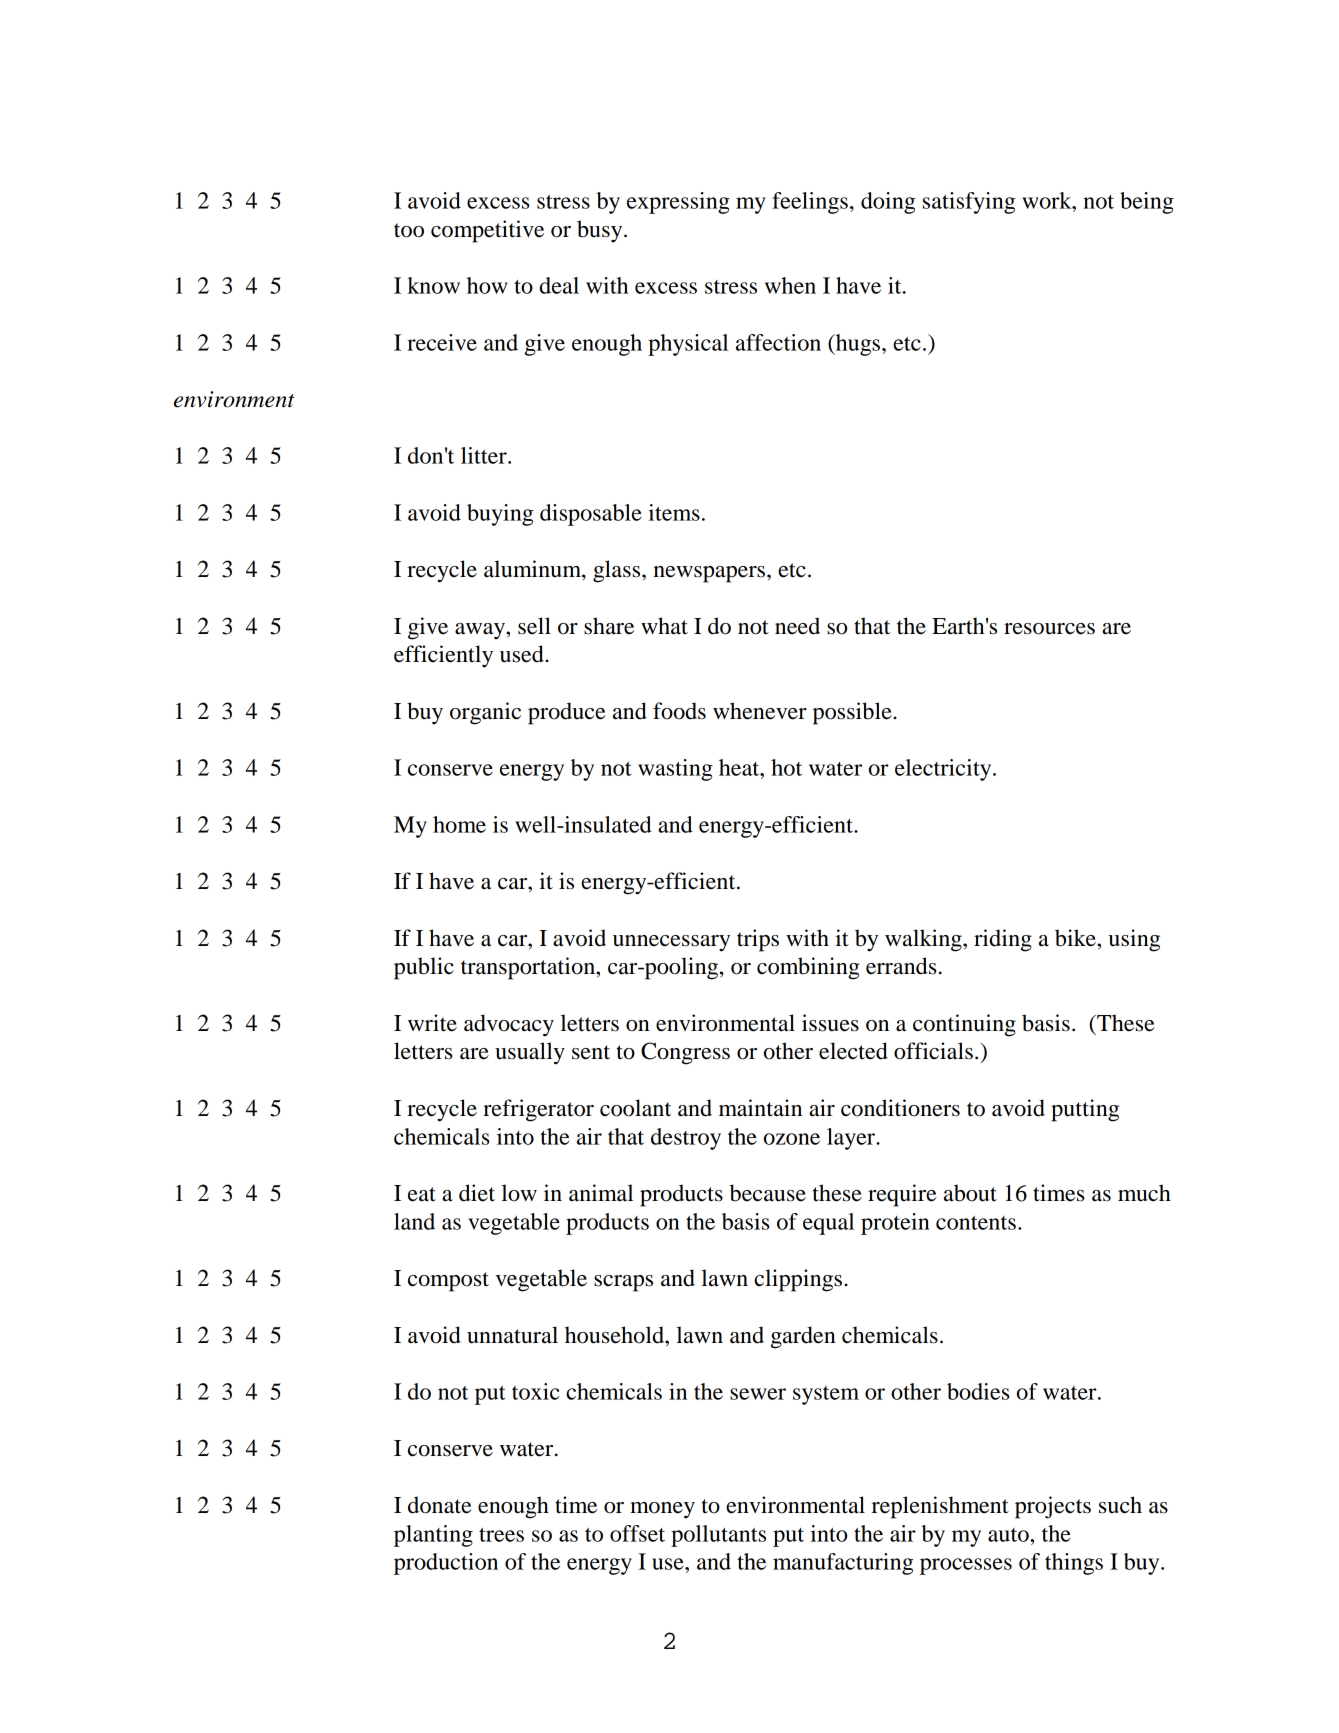 The height and width of the screenshot is (1733, 1339). What do you see at coordinates (1048, 200) in the screenshot?
I see `work` at bounding box center [1048, 200].
